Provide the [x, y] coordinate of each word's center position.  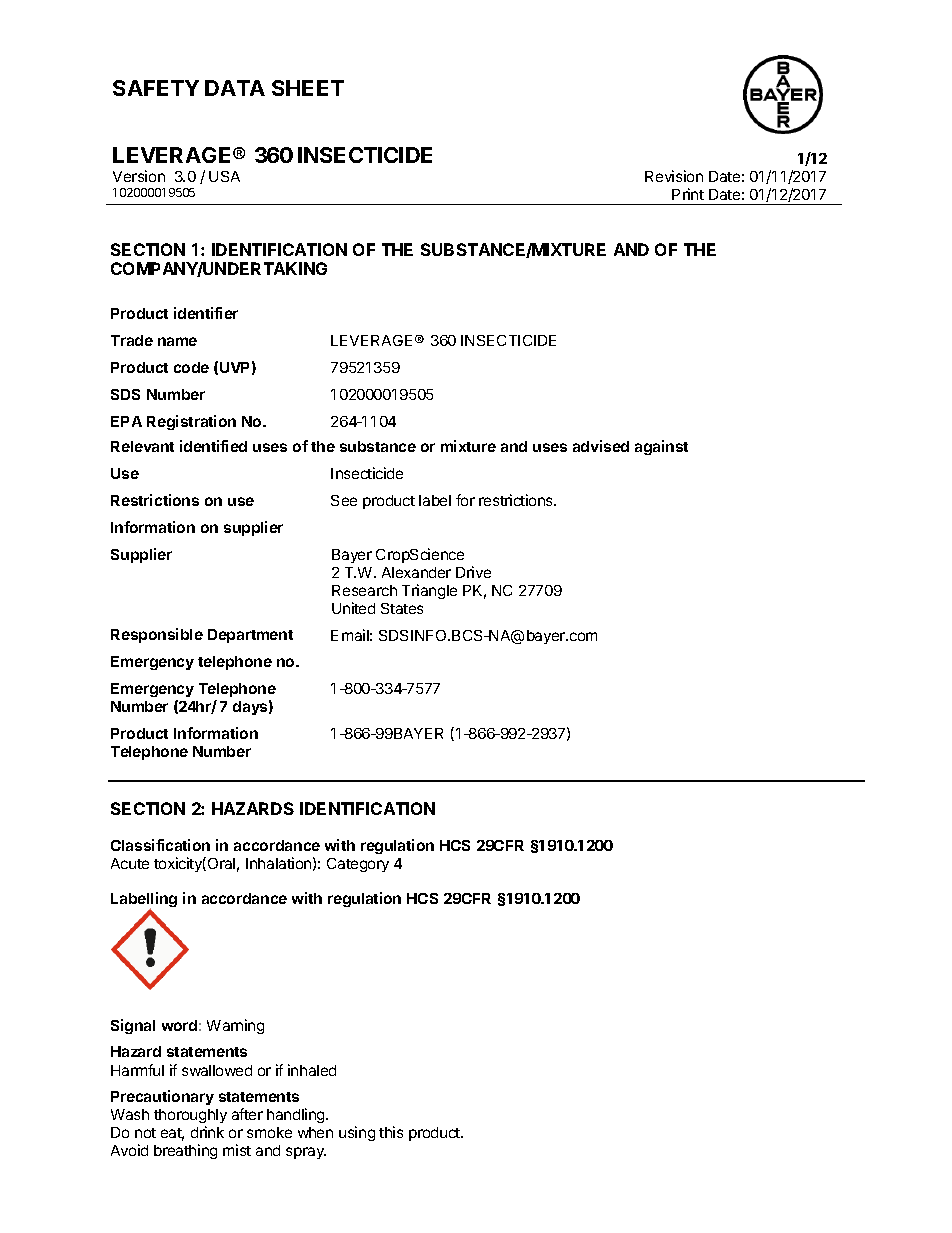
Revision [674, 176]
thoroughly [190, 1118]
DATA [235, 88]
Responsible [157, 635]
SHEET [308, 88]
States [402, 608]
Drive [473, 572]
